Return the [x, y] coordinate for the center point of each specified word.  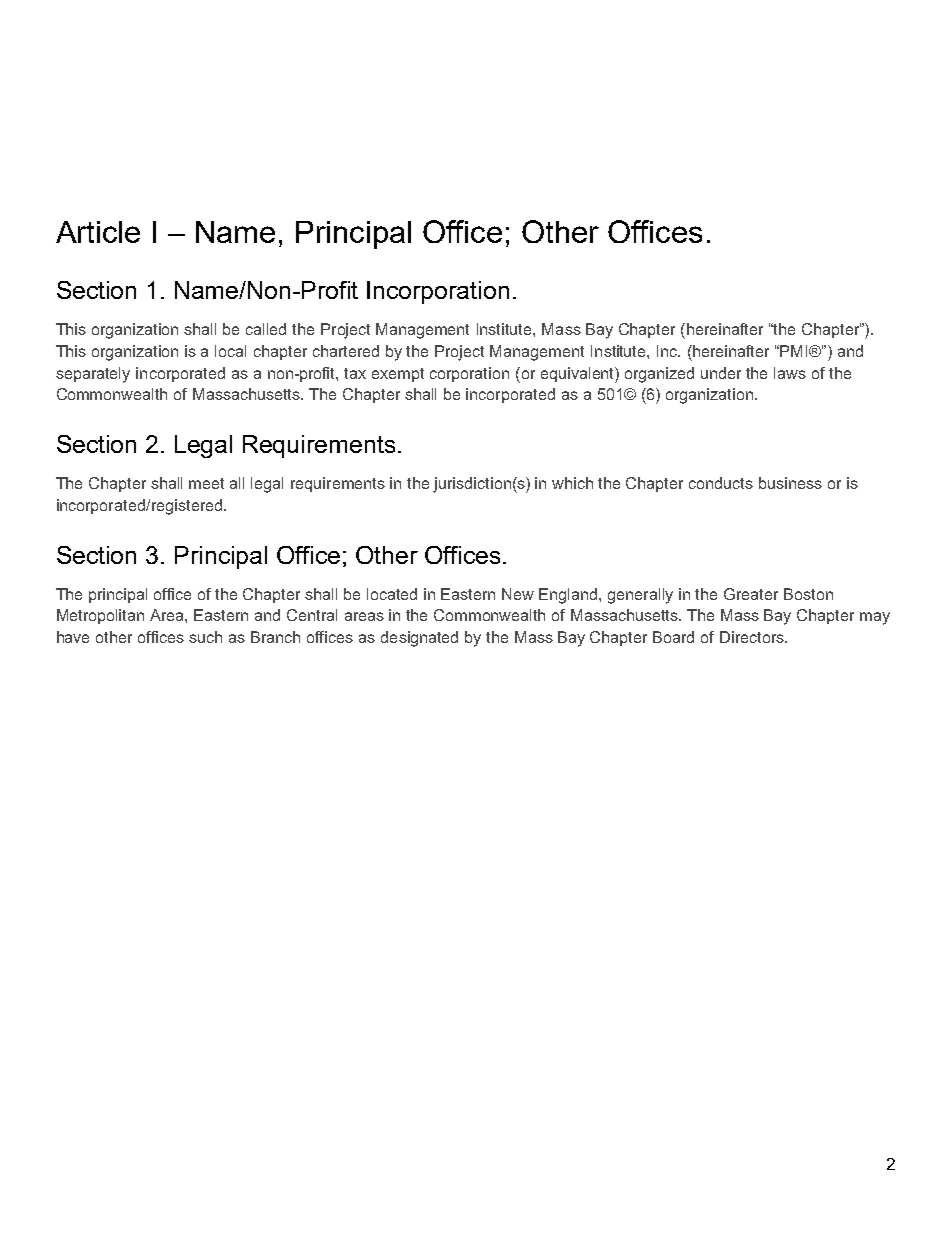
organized [659, 375]
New [518, 594]
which [572, 483]
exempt [398, 375]
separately [93, 375]
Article [98, 232]
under [721, 373]
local [230, 351]
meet [206, 483]
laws [790, 373]
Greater [751, 594]
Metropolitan [100, 616]
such [205, 637]
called [266, 329]
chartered [346, 351]
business [790, 483]
